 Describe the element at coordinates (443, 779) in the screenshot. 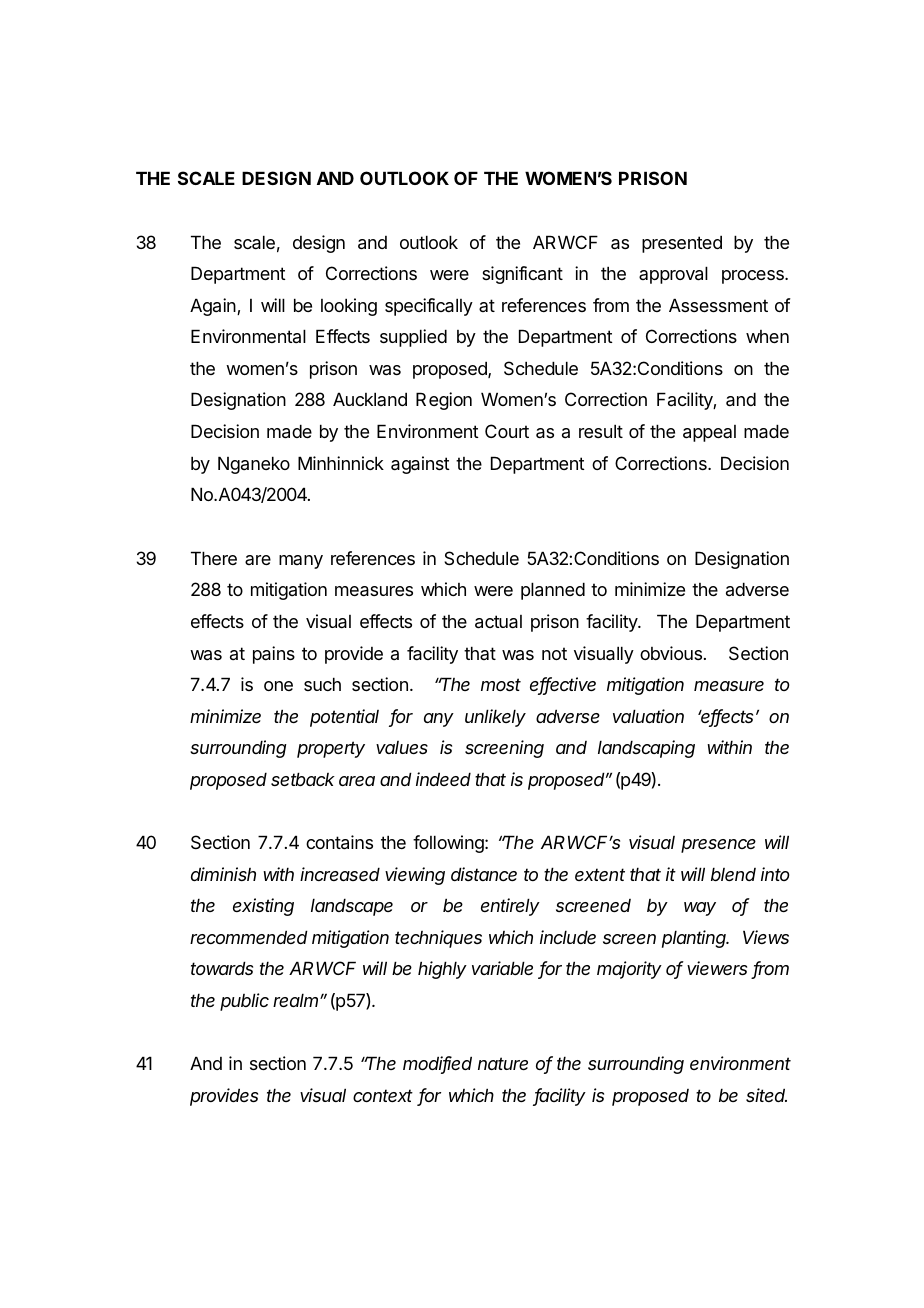

I see `indeed` at that location.
